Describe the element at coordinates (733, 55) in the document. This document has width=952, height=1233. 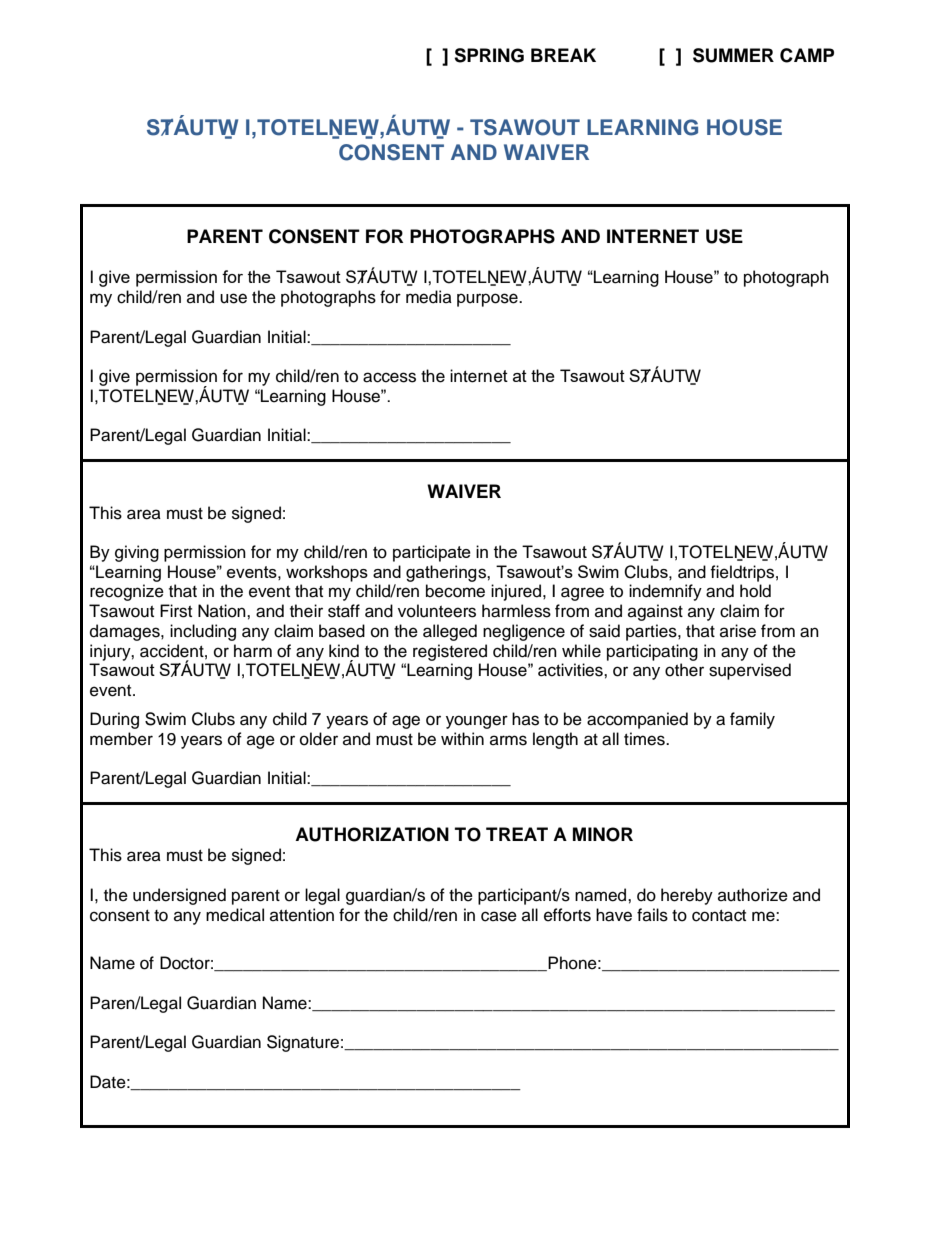
I see `SUMMER` at that location.
